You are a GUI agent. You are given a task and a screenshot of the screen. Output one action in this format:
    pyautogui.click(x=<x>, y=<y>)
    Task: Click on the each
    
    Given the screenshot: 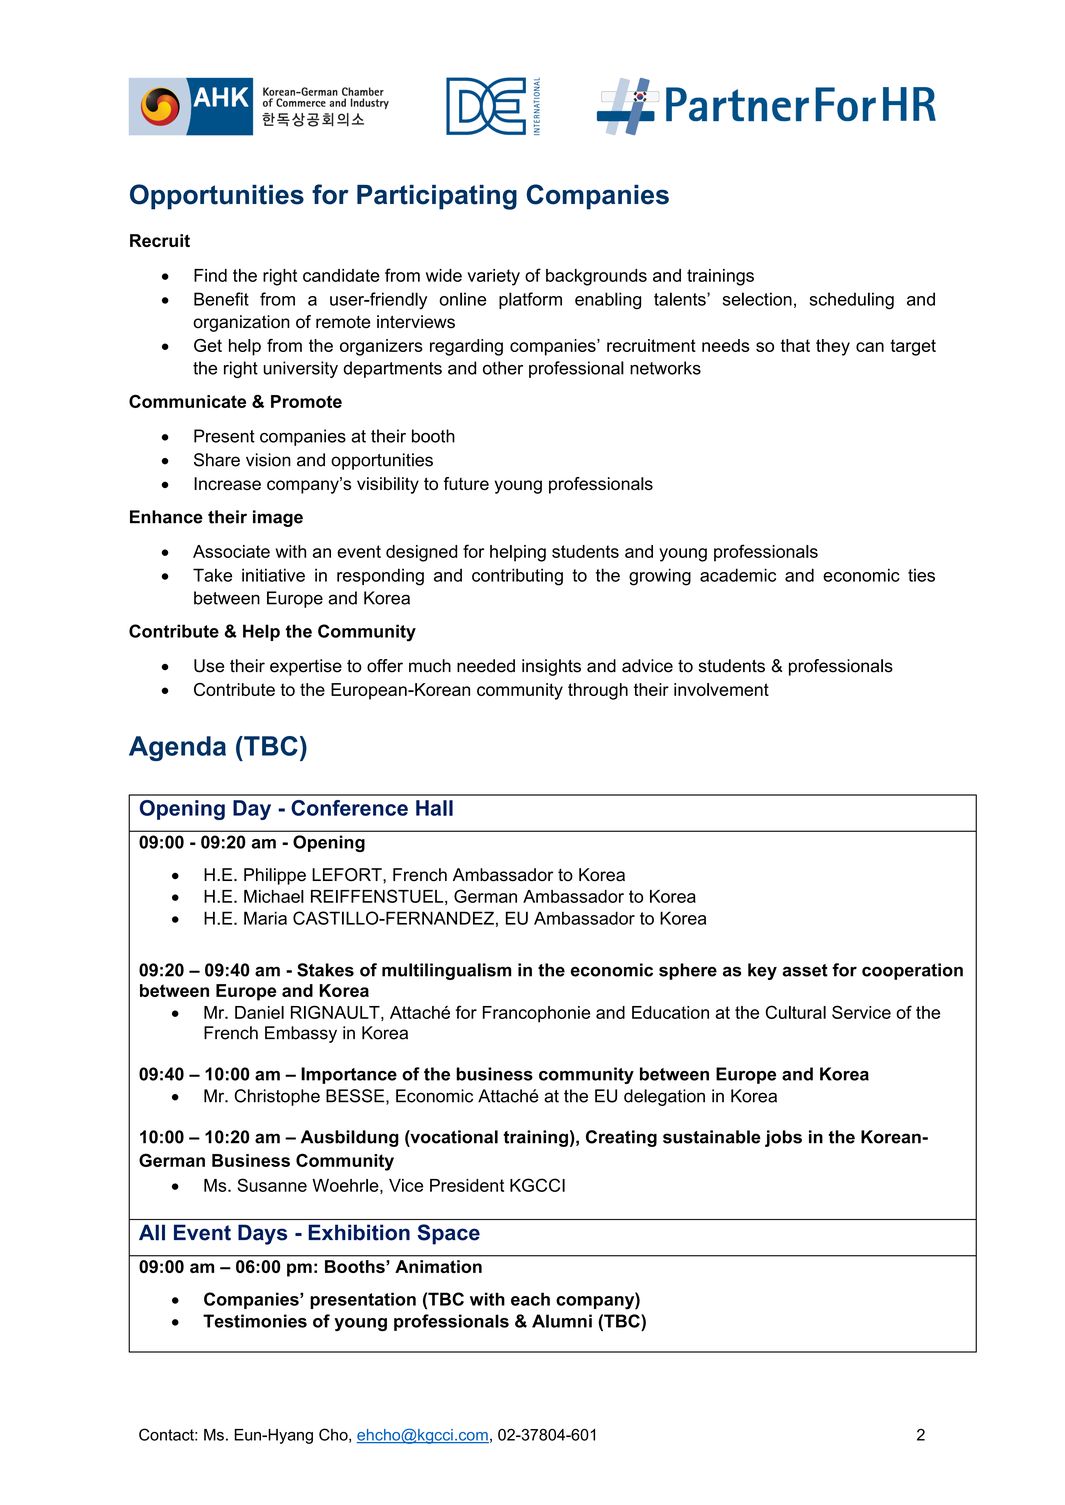 What is the action you would take?
    pyautogui.click(x=530, y=1299)
